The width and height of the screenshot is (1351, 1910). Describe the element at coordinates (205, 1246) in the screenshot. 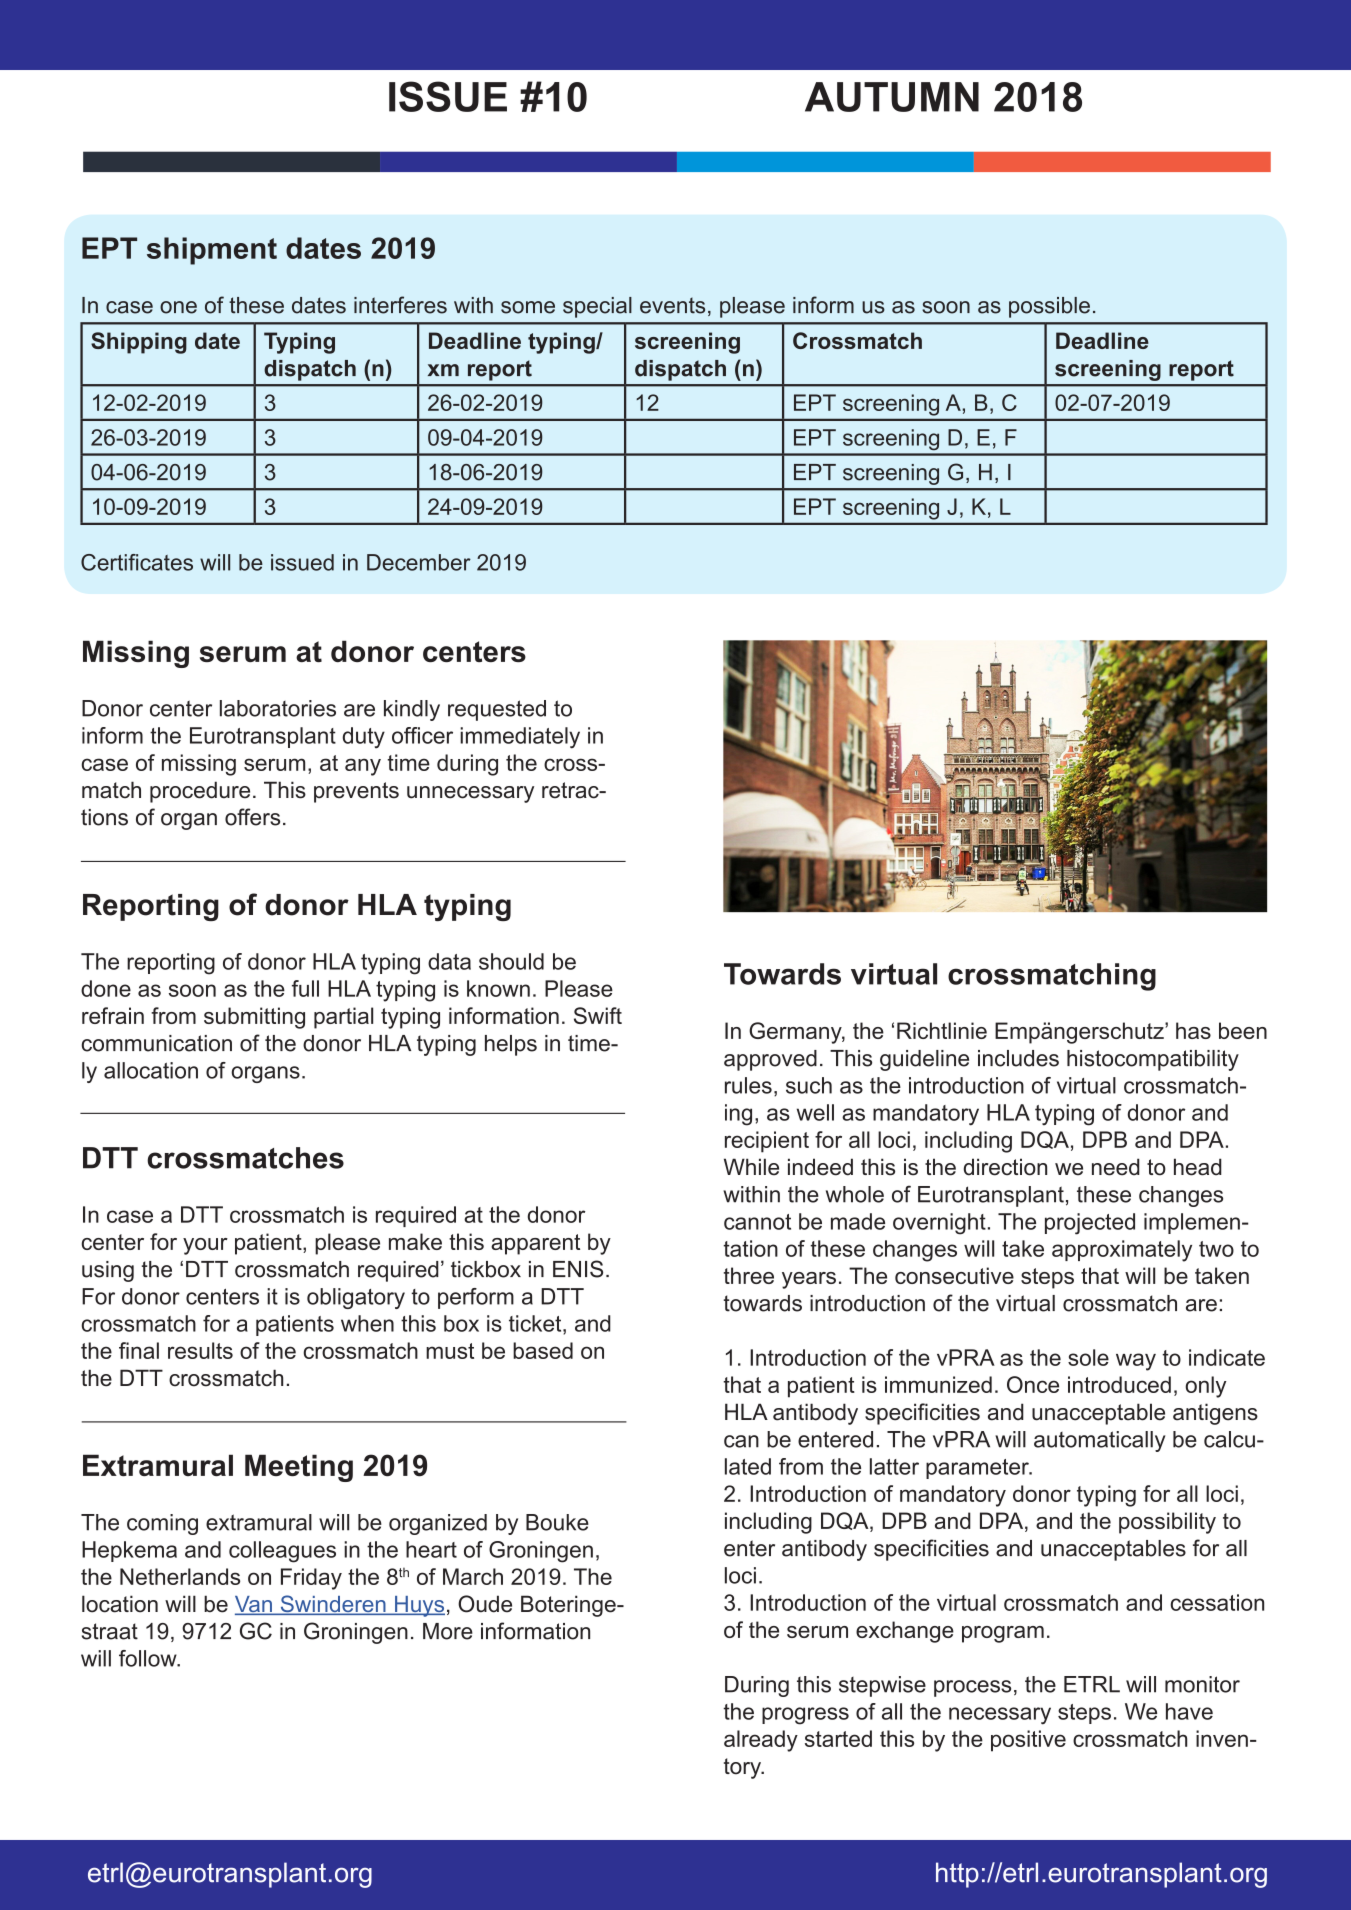

I see `your` at that location.
